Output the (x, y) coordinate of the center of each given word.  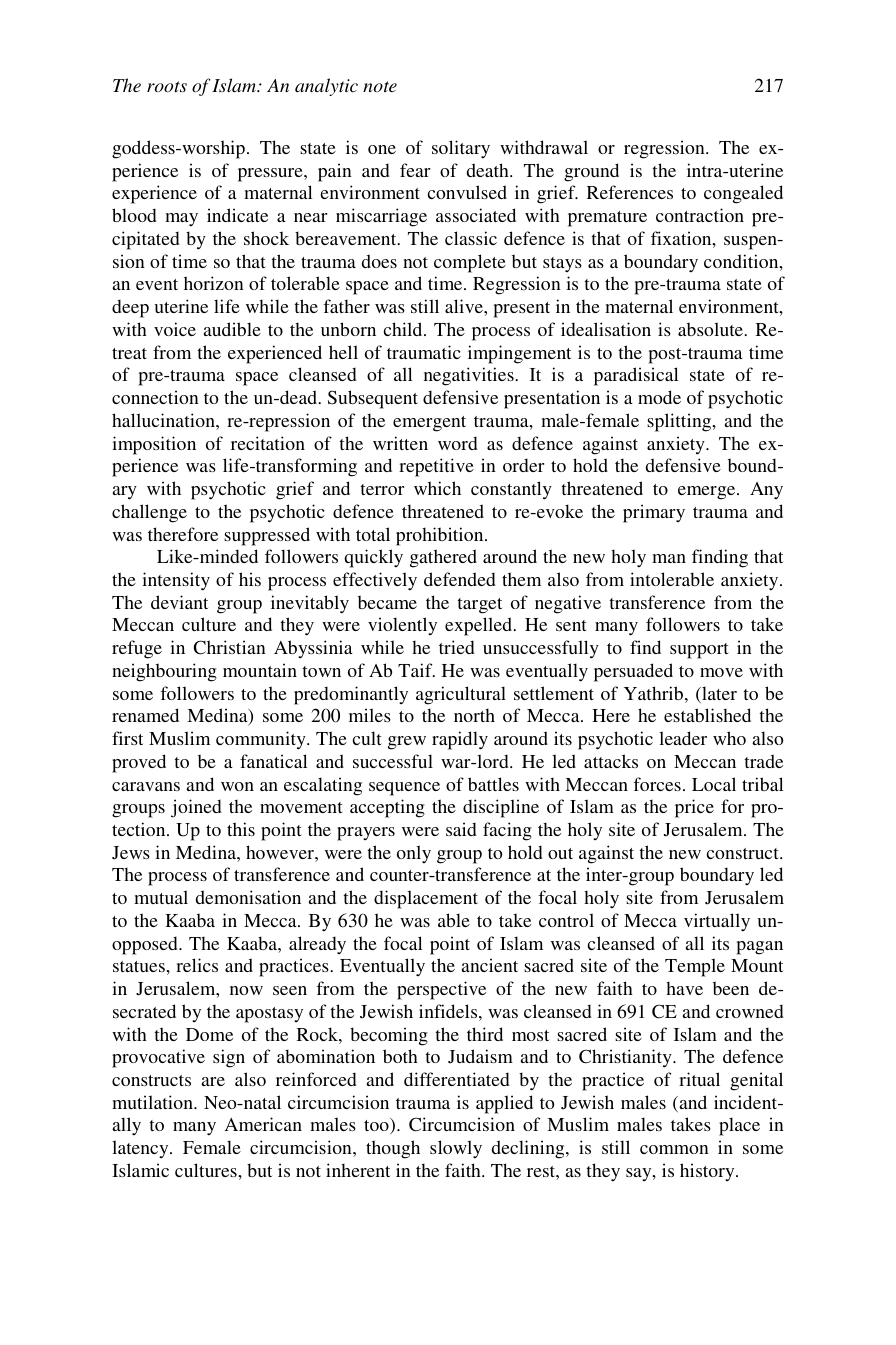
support (699, 651)
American (263, 1124)
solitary (461, 149)
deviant (179, 602)
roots (167, 86)
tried (456, 647)
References (630, 192)
